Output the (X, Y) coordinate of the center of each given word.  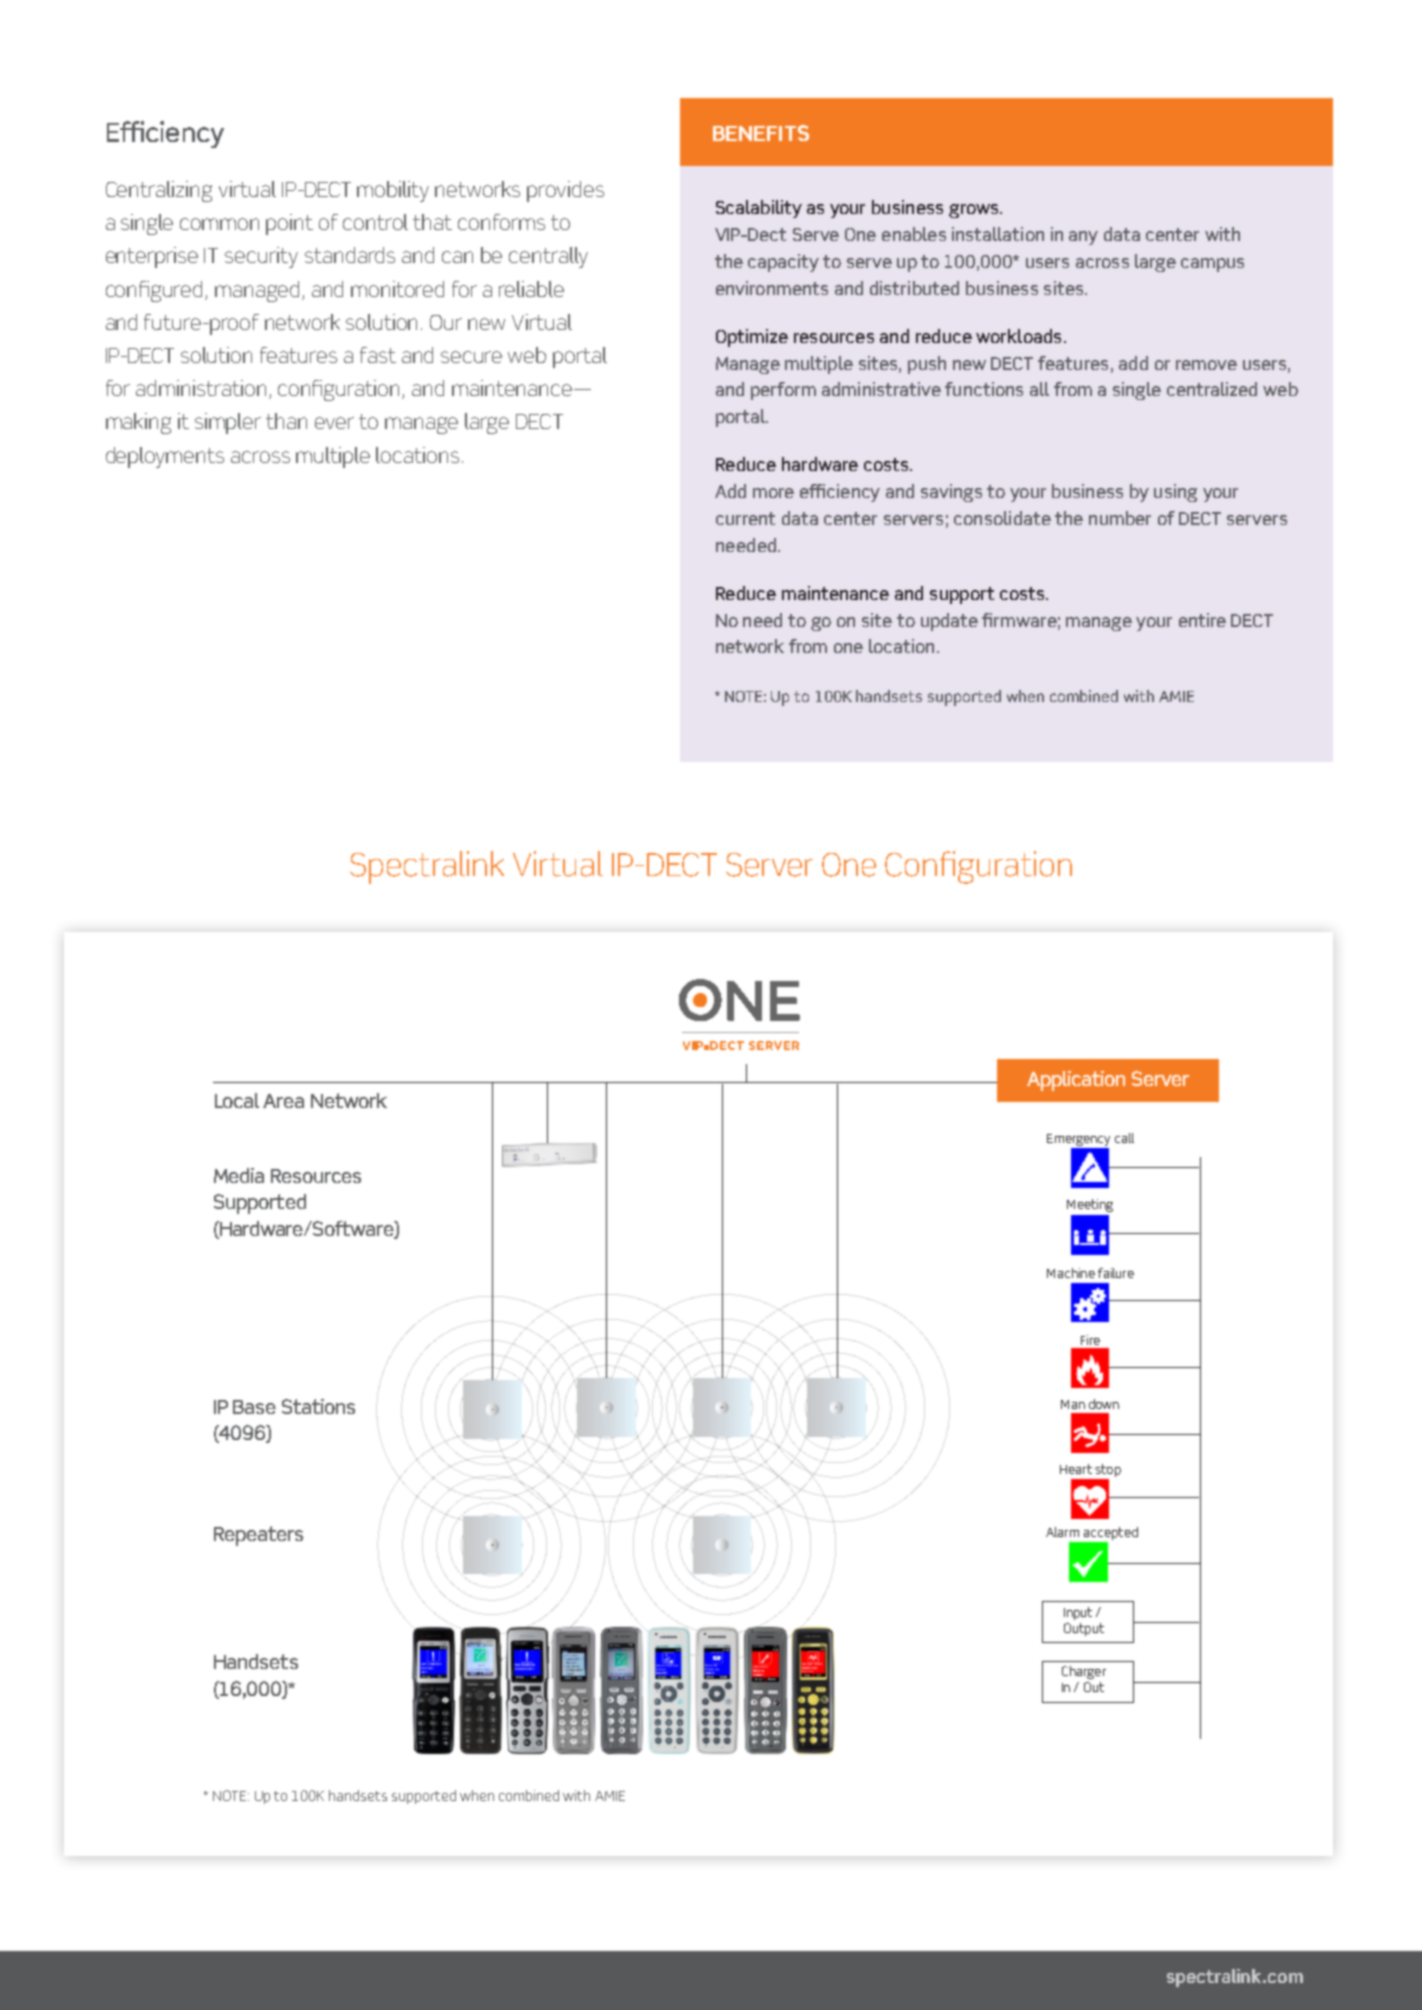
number (1120, 518)
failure (1116, 1273)
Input (1078, 1613)
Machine (1071, 1273)
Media (239, 1175)
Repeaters (258, 1536)
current (745, 518)
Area (283, 1101)
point (289, 224)
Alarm (1062, 1532)
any (1083, 238)
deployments (165, 457)
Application (1076, 1081)
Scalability (759, 209)
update (949, 622)
